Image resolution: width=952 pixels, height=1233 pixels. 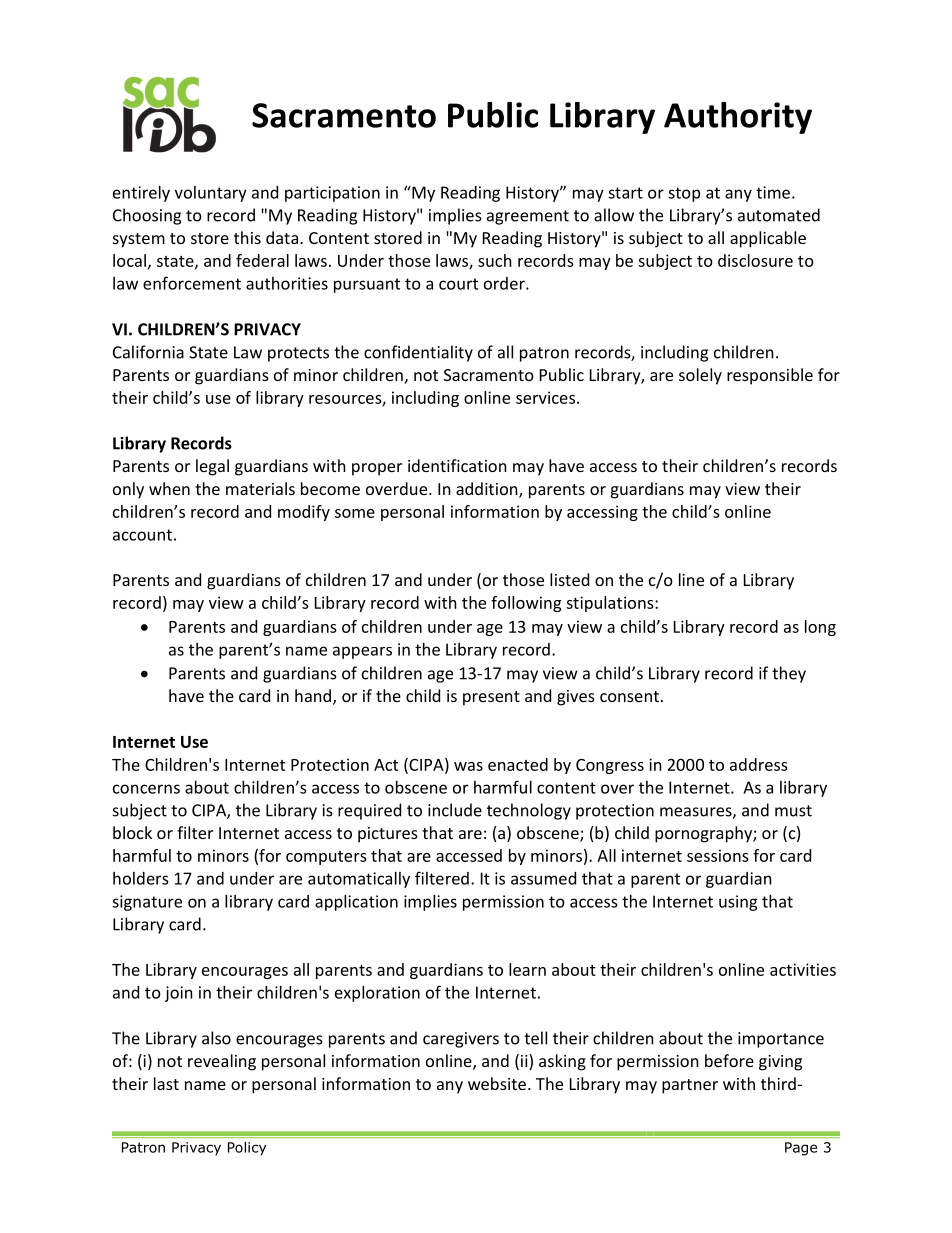 I want to click on they, so click(x=789, y=674).
